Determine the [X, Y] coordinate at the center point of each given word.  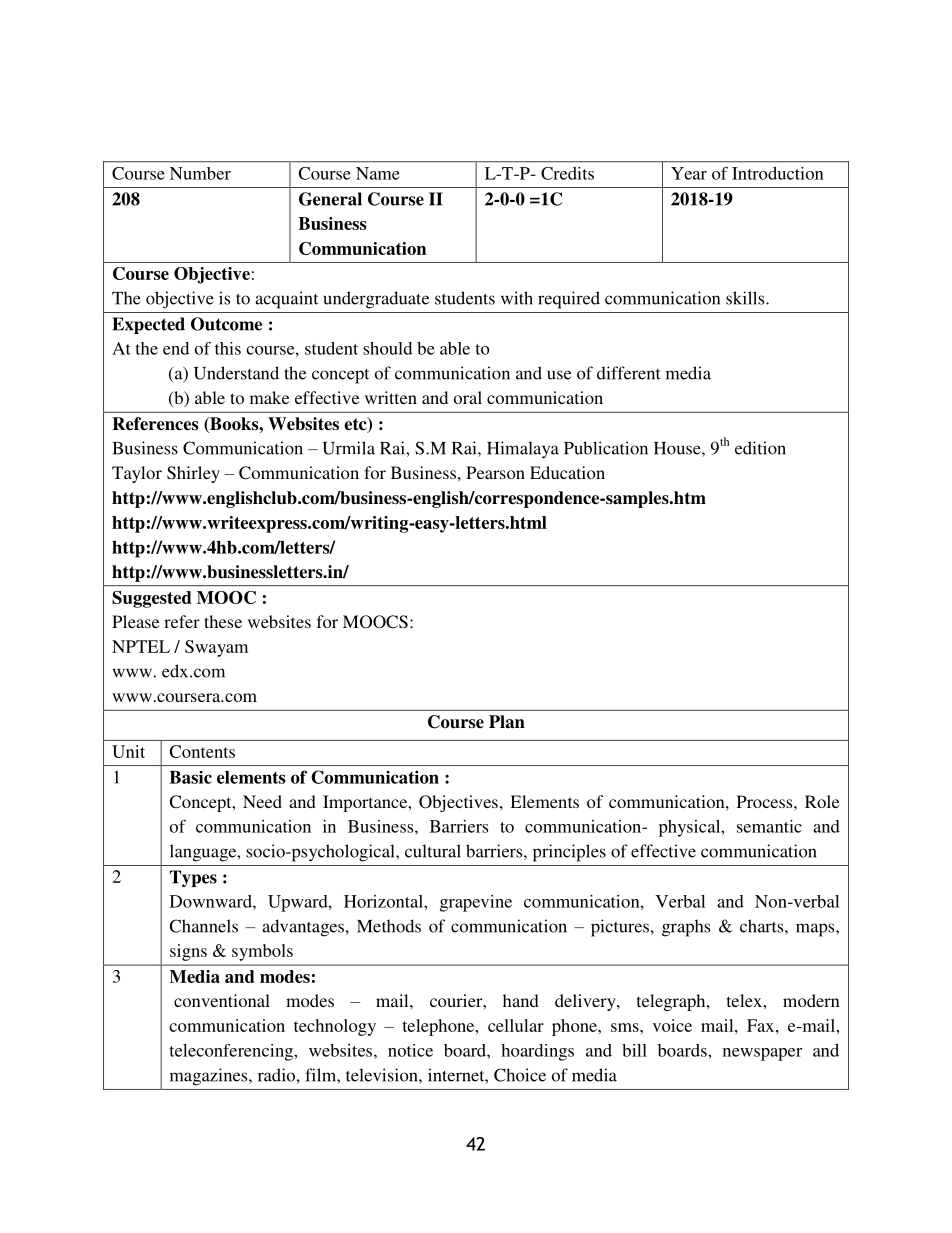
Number [200, 173]
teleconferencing [232, 1052]
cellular [516, 1025]
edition [760, 448]
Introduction [778, 173]
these [223, 621]
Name [378, 173]
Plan [507, 722]
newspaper [762, 1054]
